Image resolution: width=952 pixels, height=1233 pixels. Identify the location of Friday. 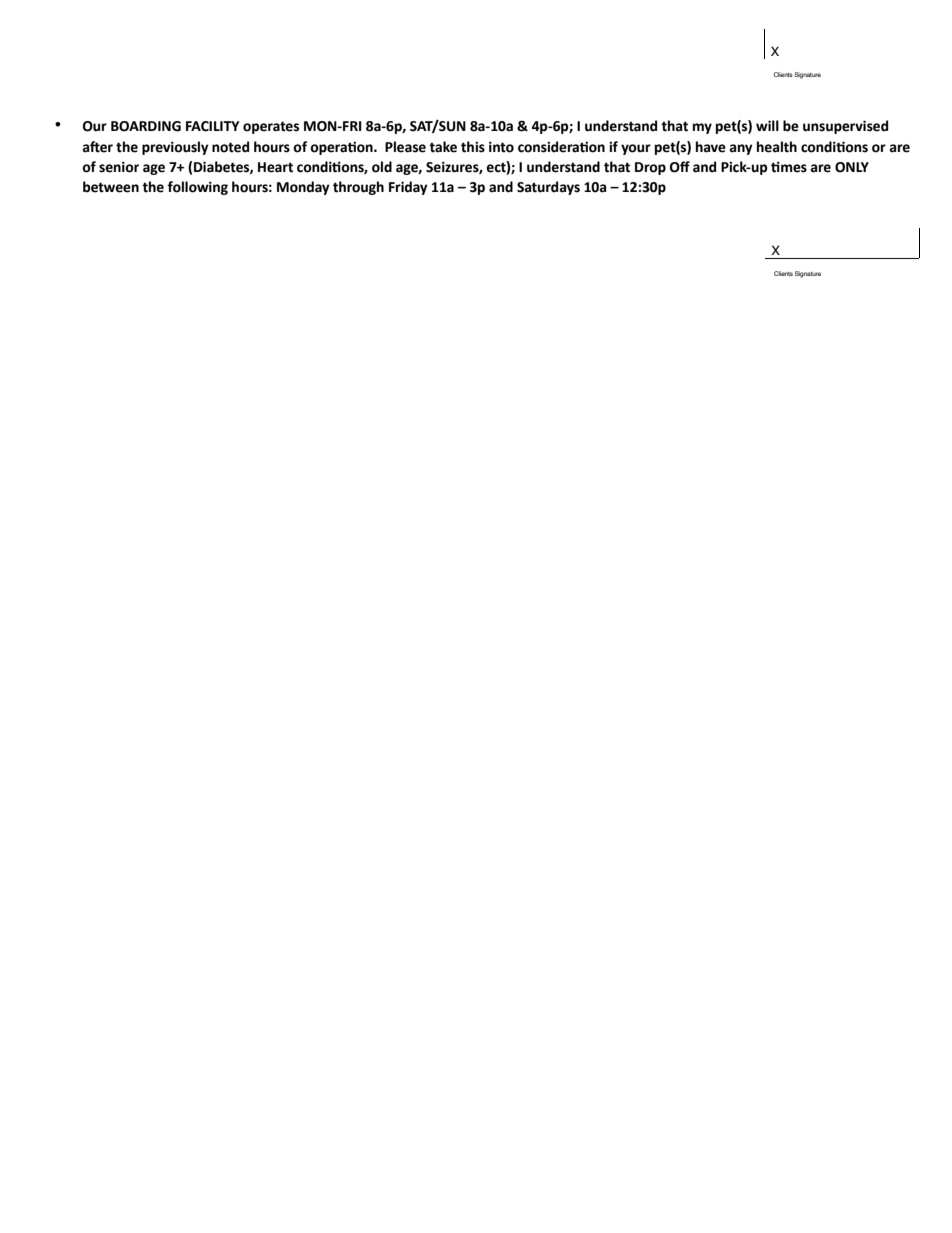
(408, 188).
